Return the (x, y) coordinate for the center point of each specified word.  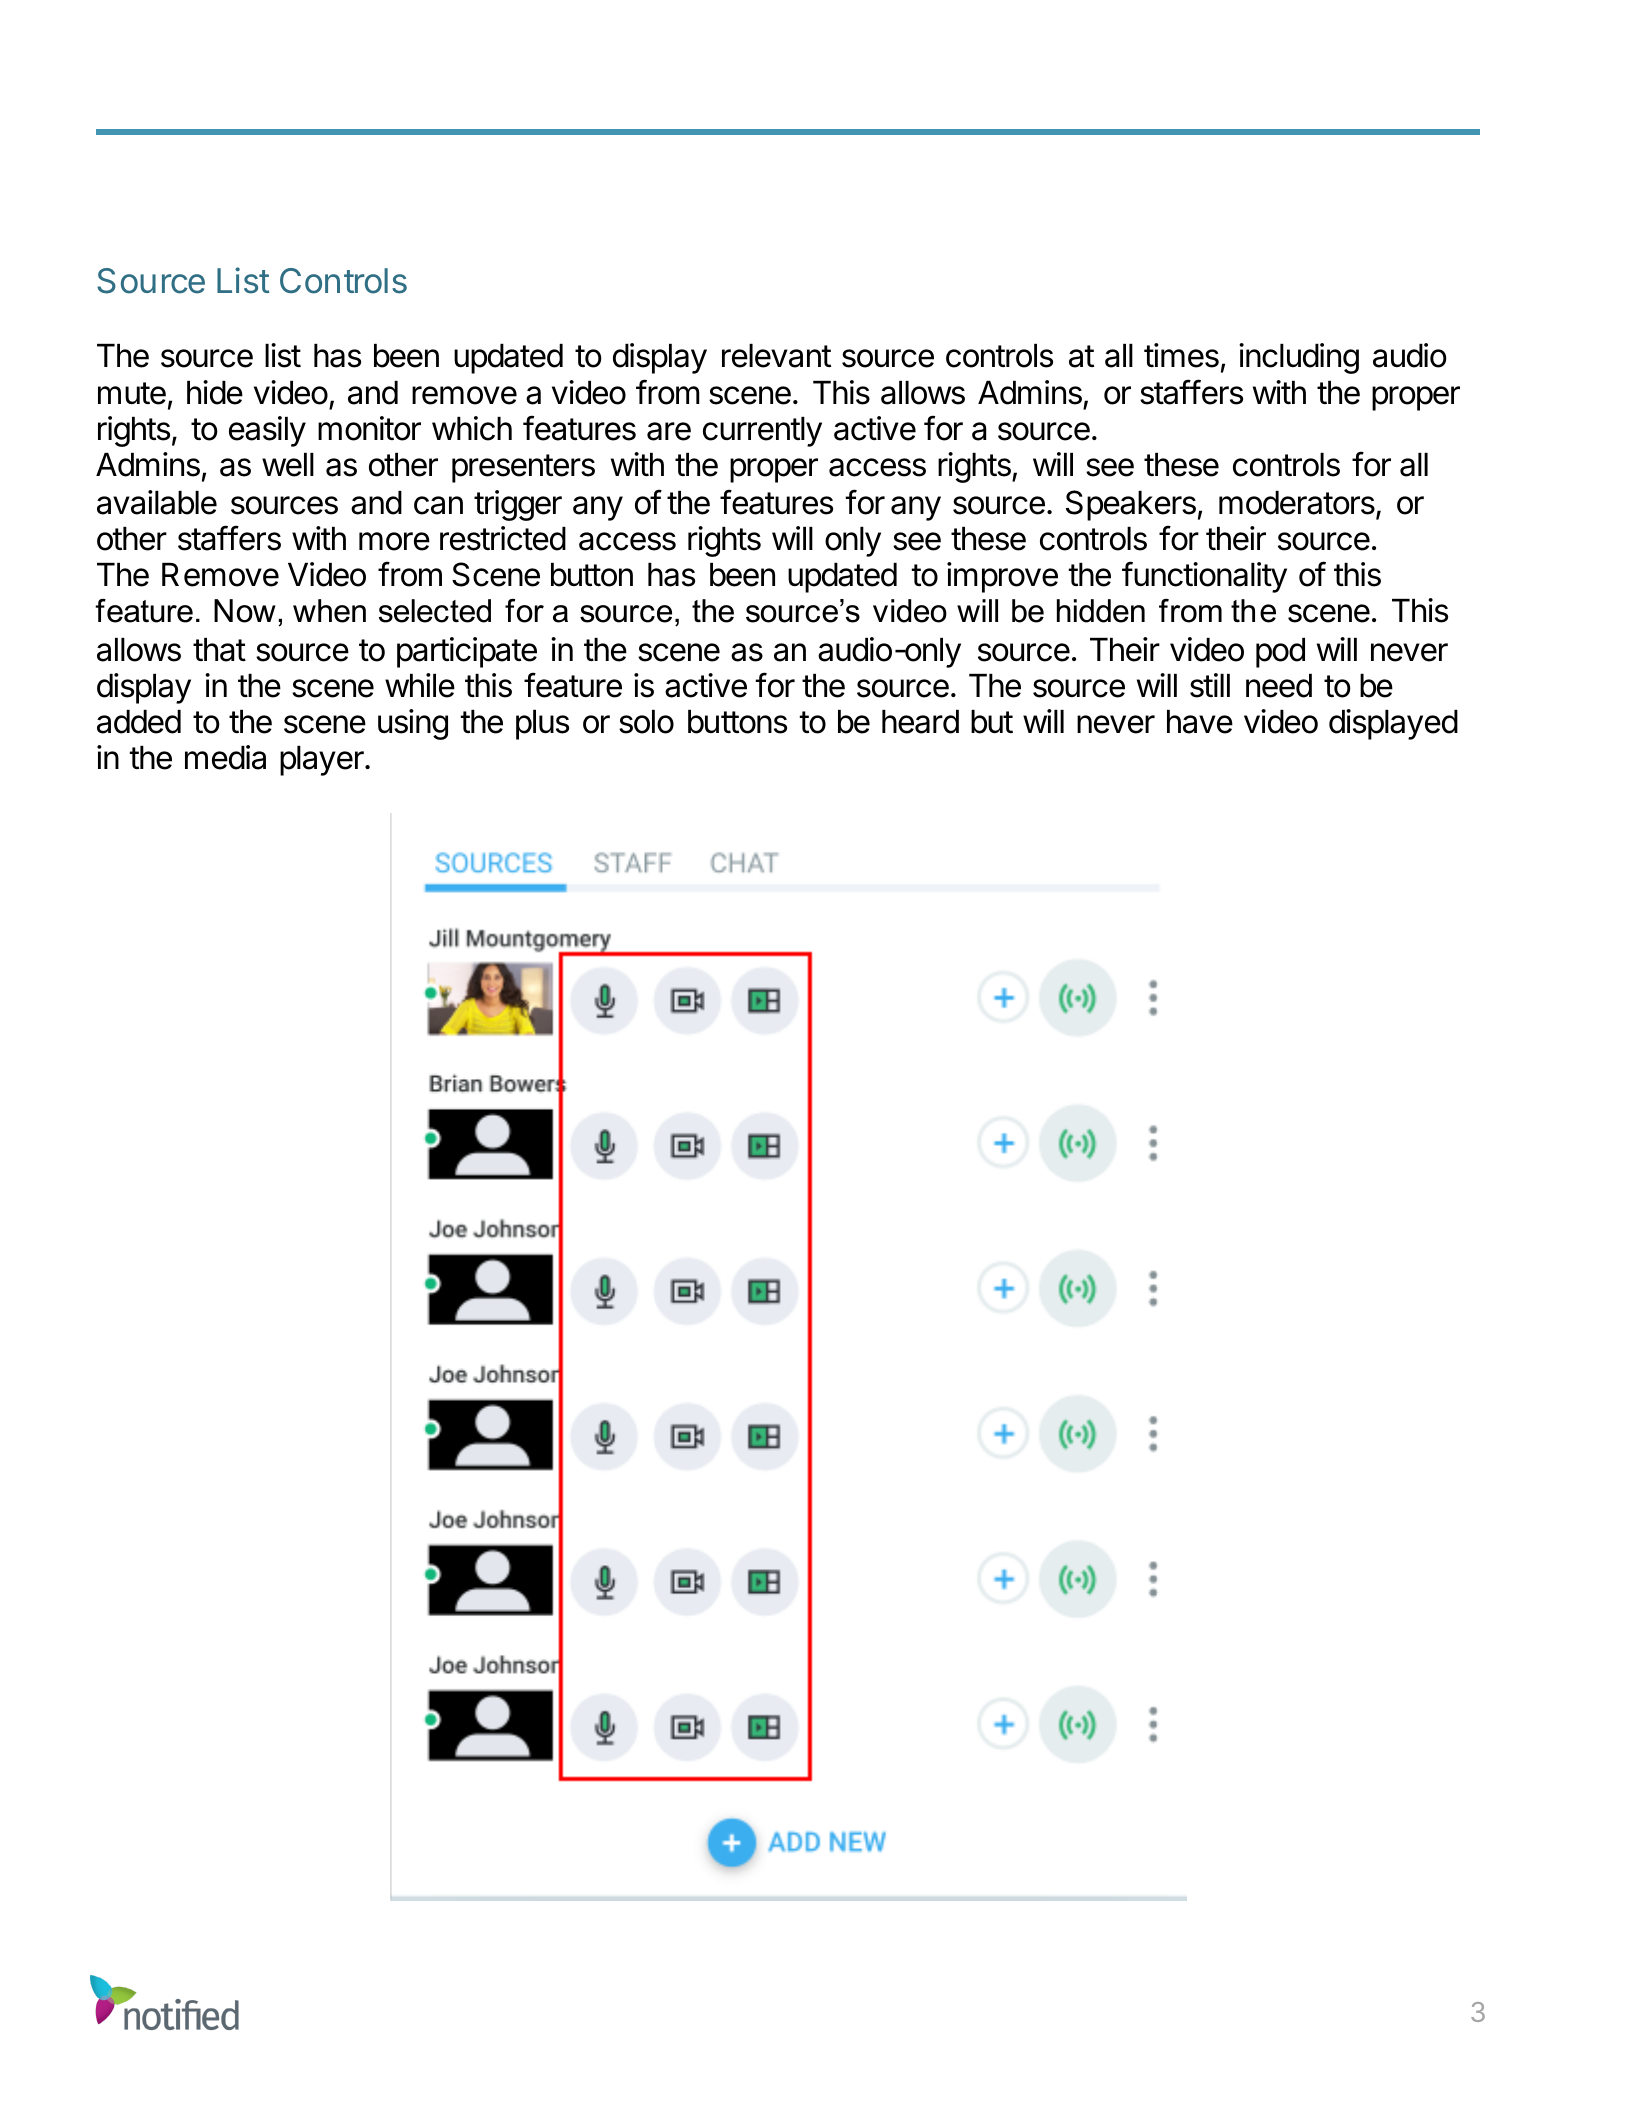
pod (1280, 653)
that (219, 650)
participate (467, 652)
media (225, 757)
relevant (776, 356)
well (288, 465)
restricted (503, 538)
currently (762, 432)
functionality (1204, 577)
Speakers (1131, 505)
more (394, 541)
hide (215, 392)
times (1181, 355)
